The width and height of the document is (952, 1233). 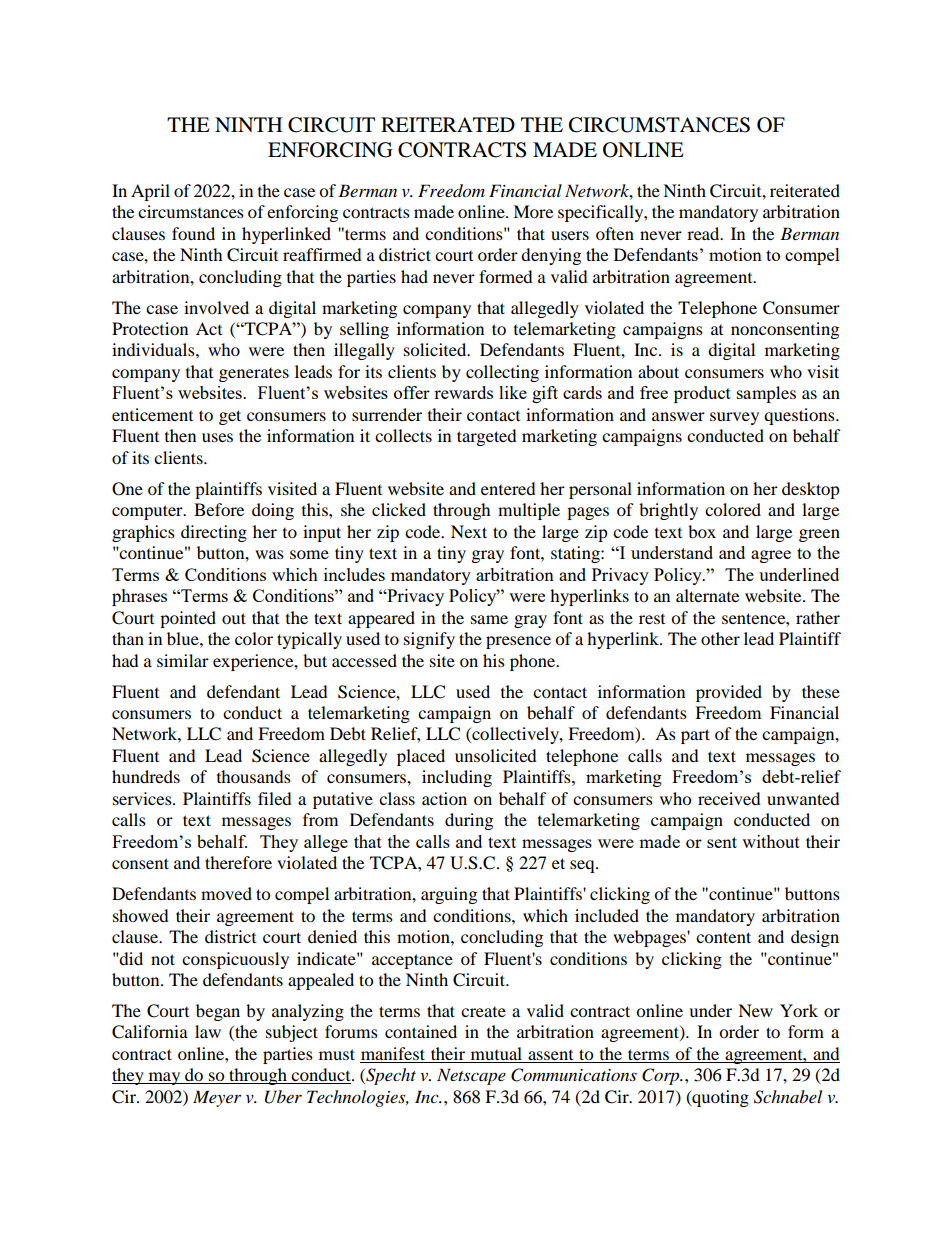 I want to click on Netscape, so click(x=471, y=1076).
